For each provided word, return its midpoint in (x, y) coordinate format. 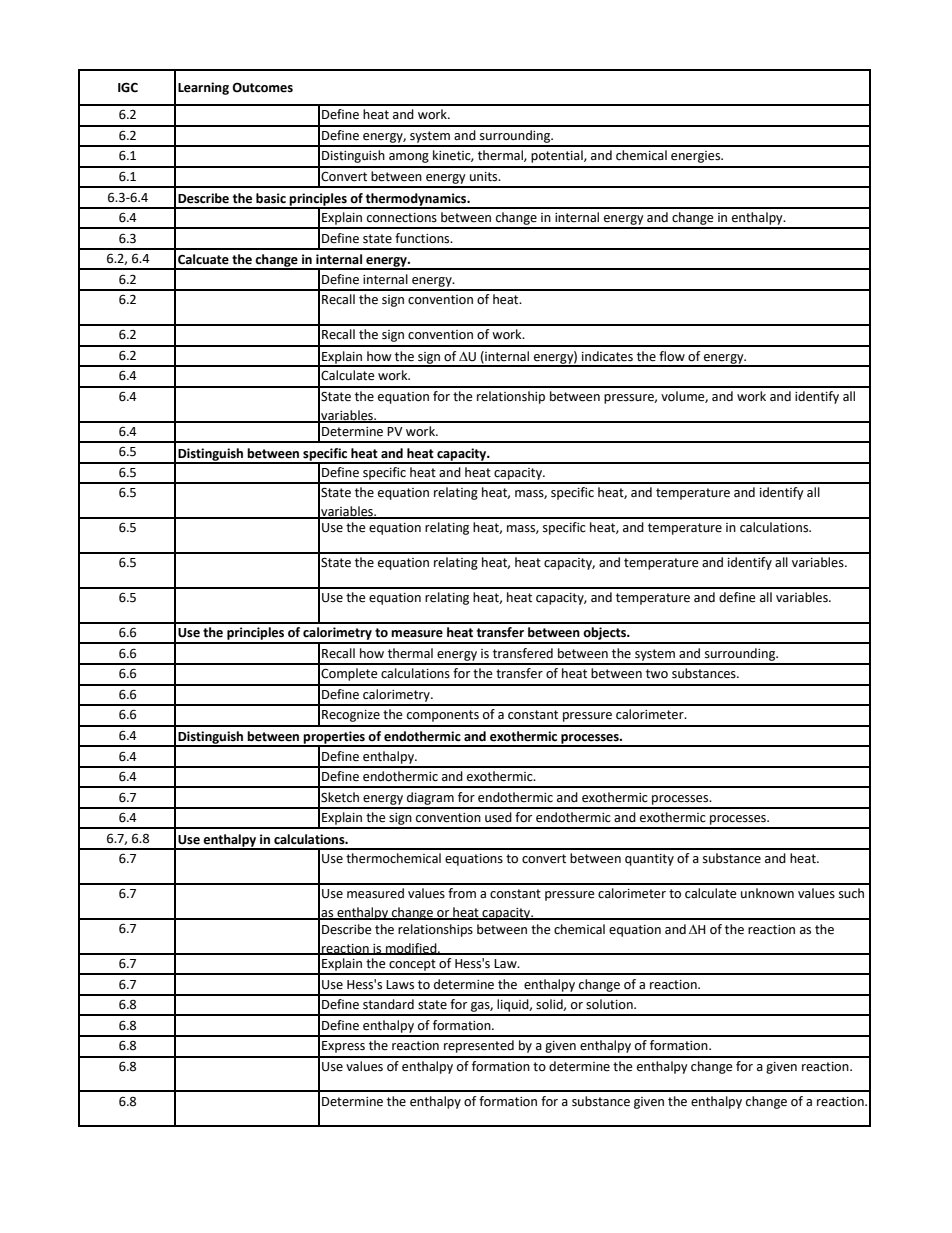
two (657, 674)
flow (672, 356)
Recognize (351, 716)
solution (610, 1004)
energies (697, 157)
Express (343, 1047)
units (485, 177)
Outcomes (262, 87)
